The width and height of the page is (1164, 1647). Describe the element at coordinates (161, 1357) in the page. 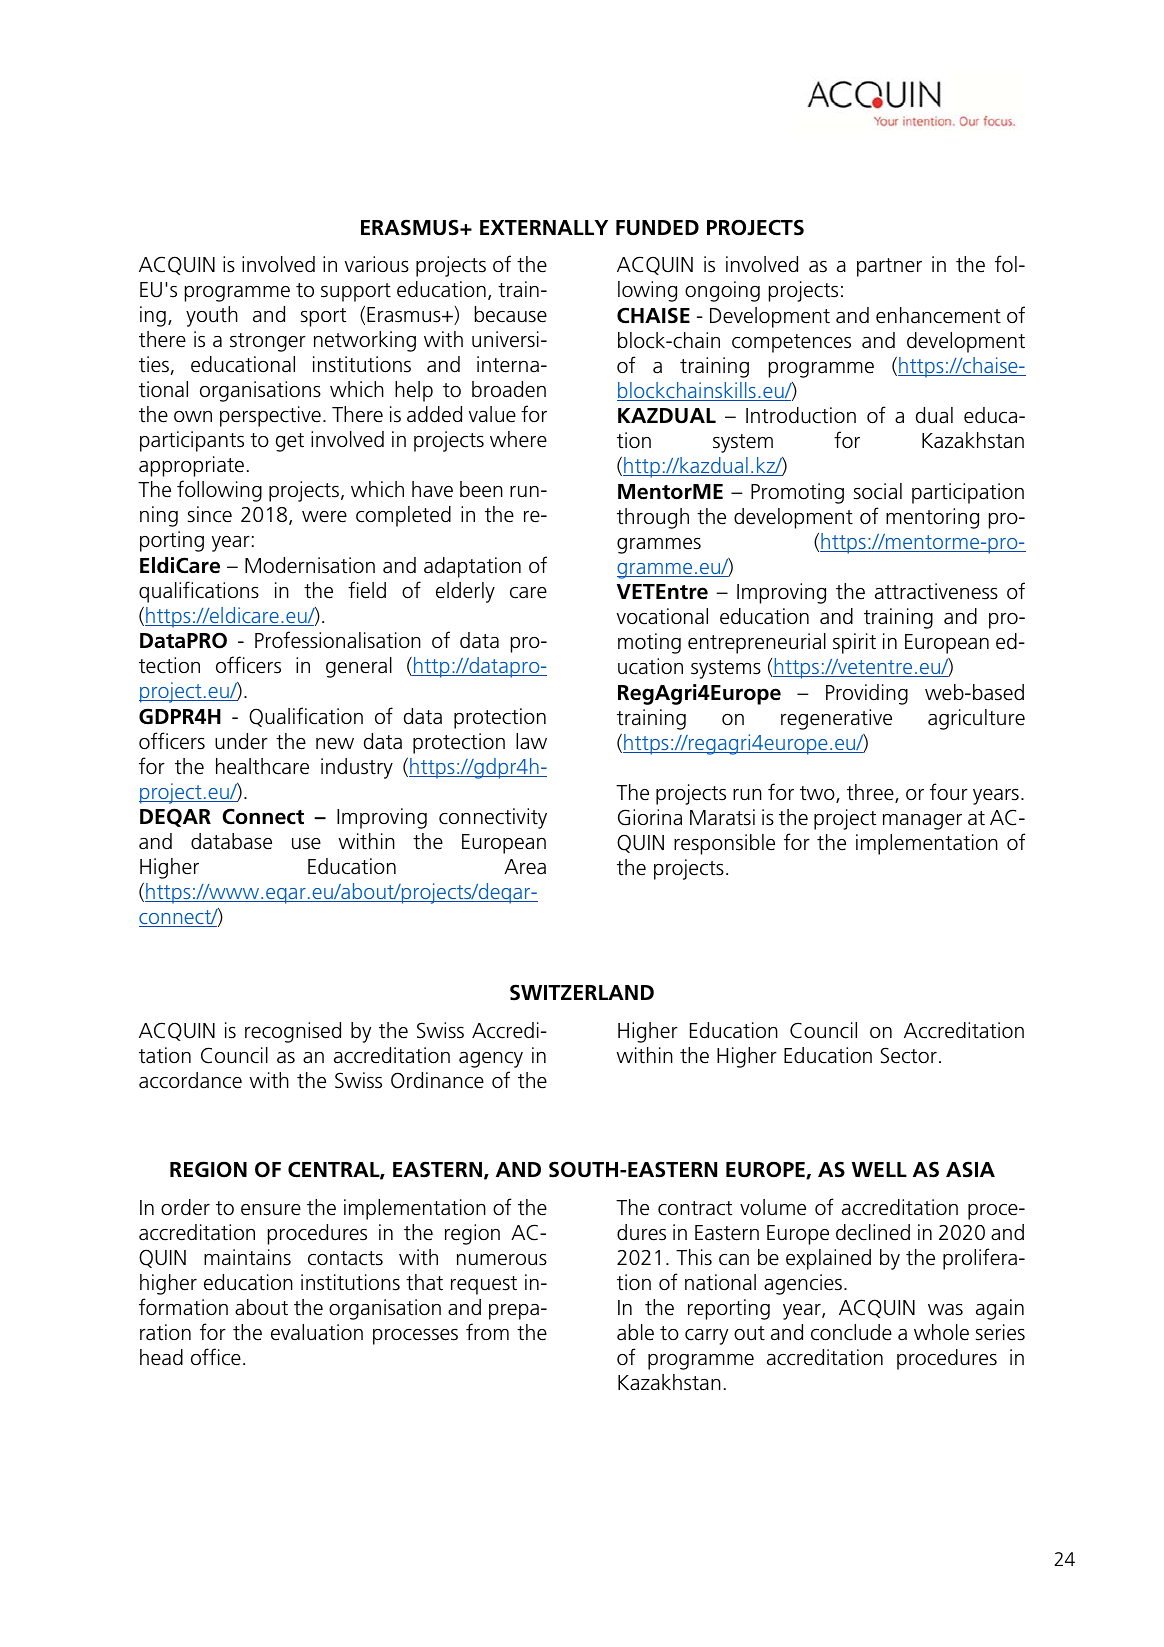

I see `head` at that location.
